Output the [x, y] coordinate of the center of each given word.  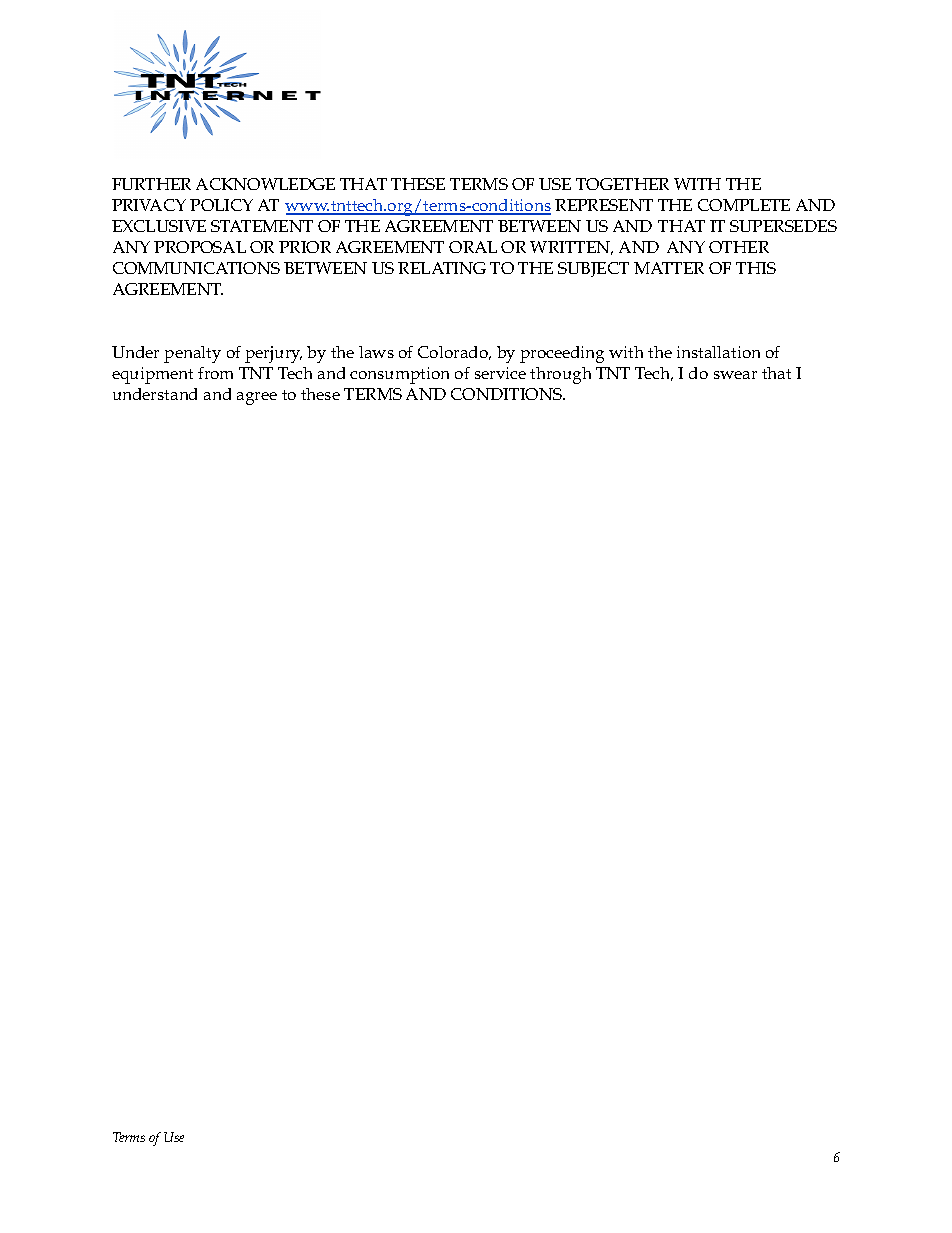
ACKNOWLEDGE [265, 184]
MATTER [669, 268]
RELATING [442, 268]
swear [735, 375]
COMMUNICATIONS [196, 268]
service [500, 373]
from [215, 373]
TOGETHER [622, 184]
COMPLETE [744, 205]
